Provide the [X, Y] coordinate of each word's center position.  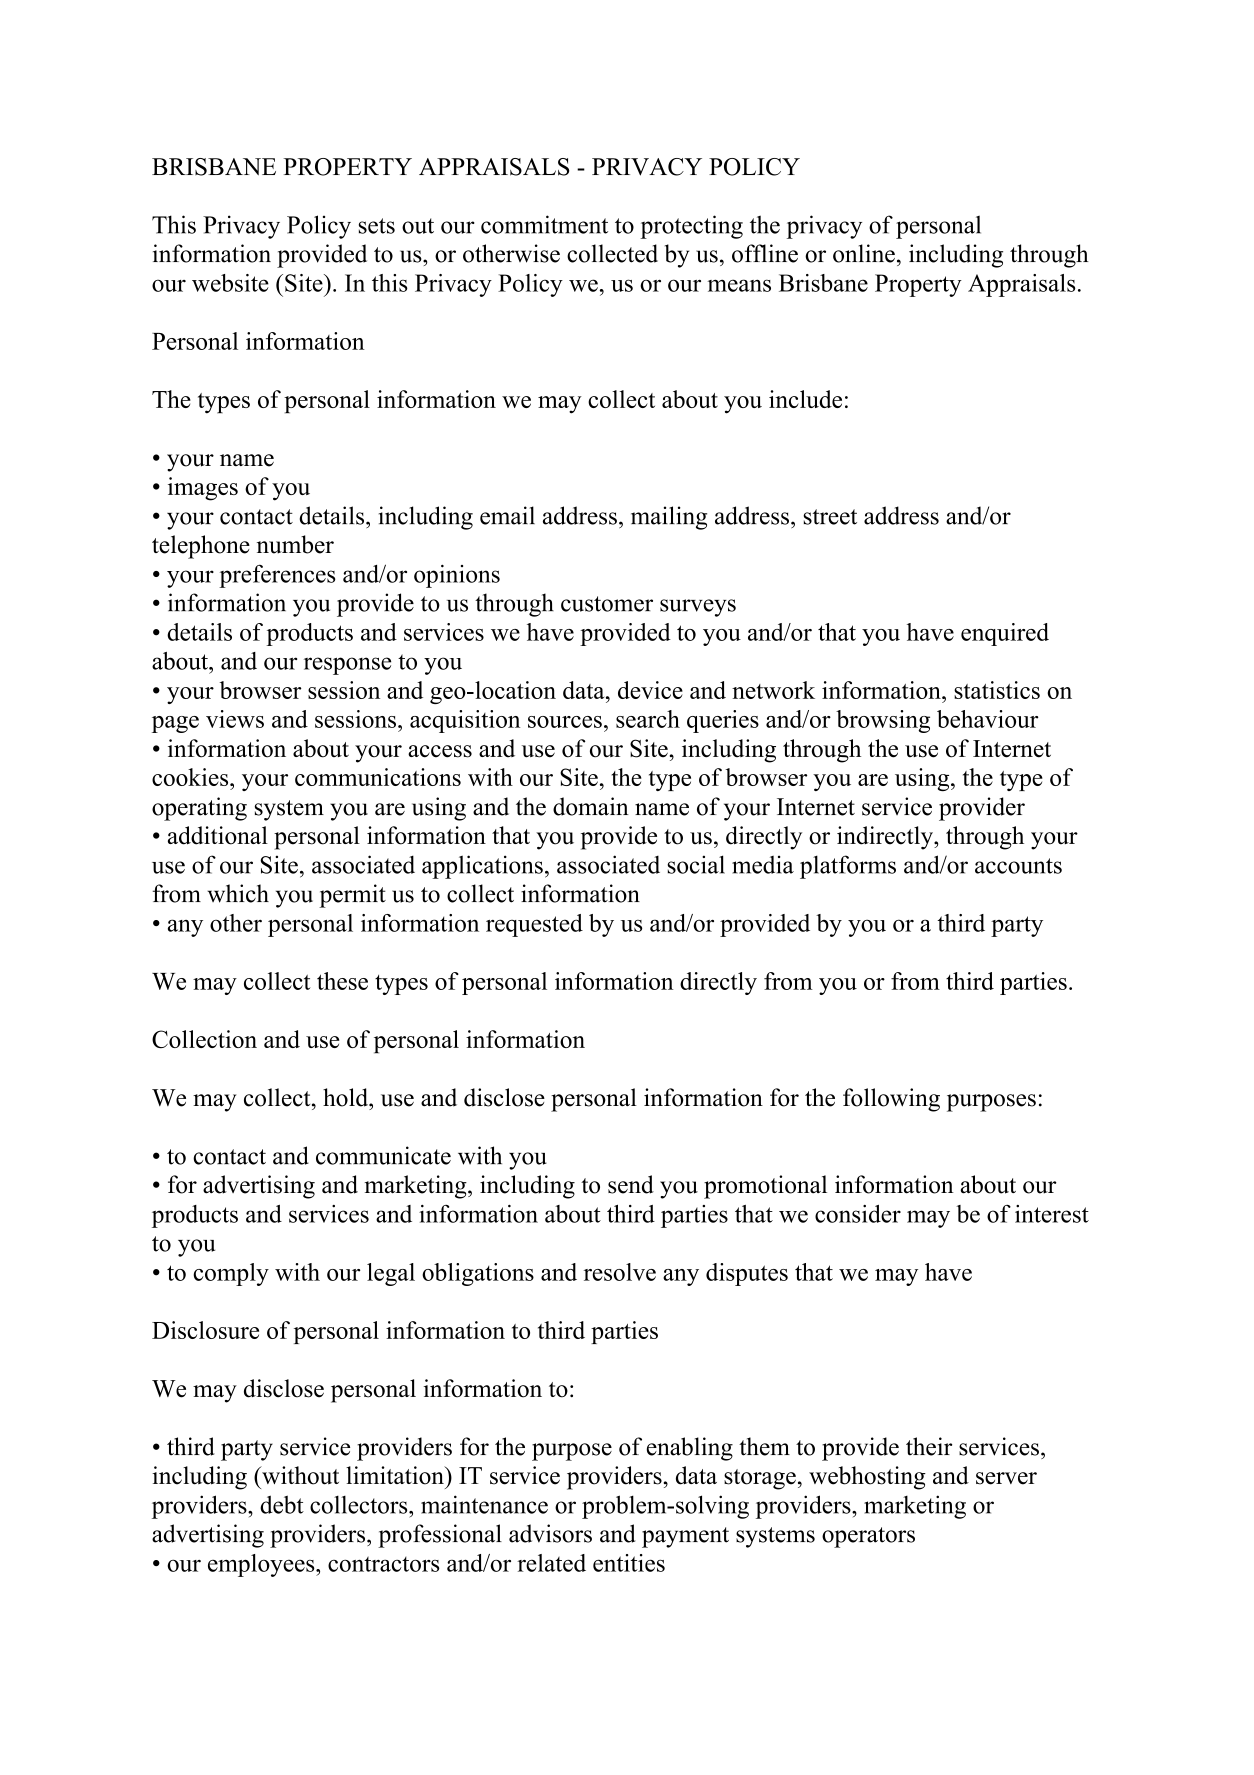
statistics [997, 690]
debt [282, 1504]
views [235, 719]
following [891, 1100]
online [864, 253]
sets [377, 226]
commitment [544, 224]
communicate [383, 1155]
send [631, 1184]
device [650, 690]
